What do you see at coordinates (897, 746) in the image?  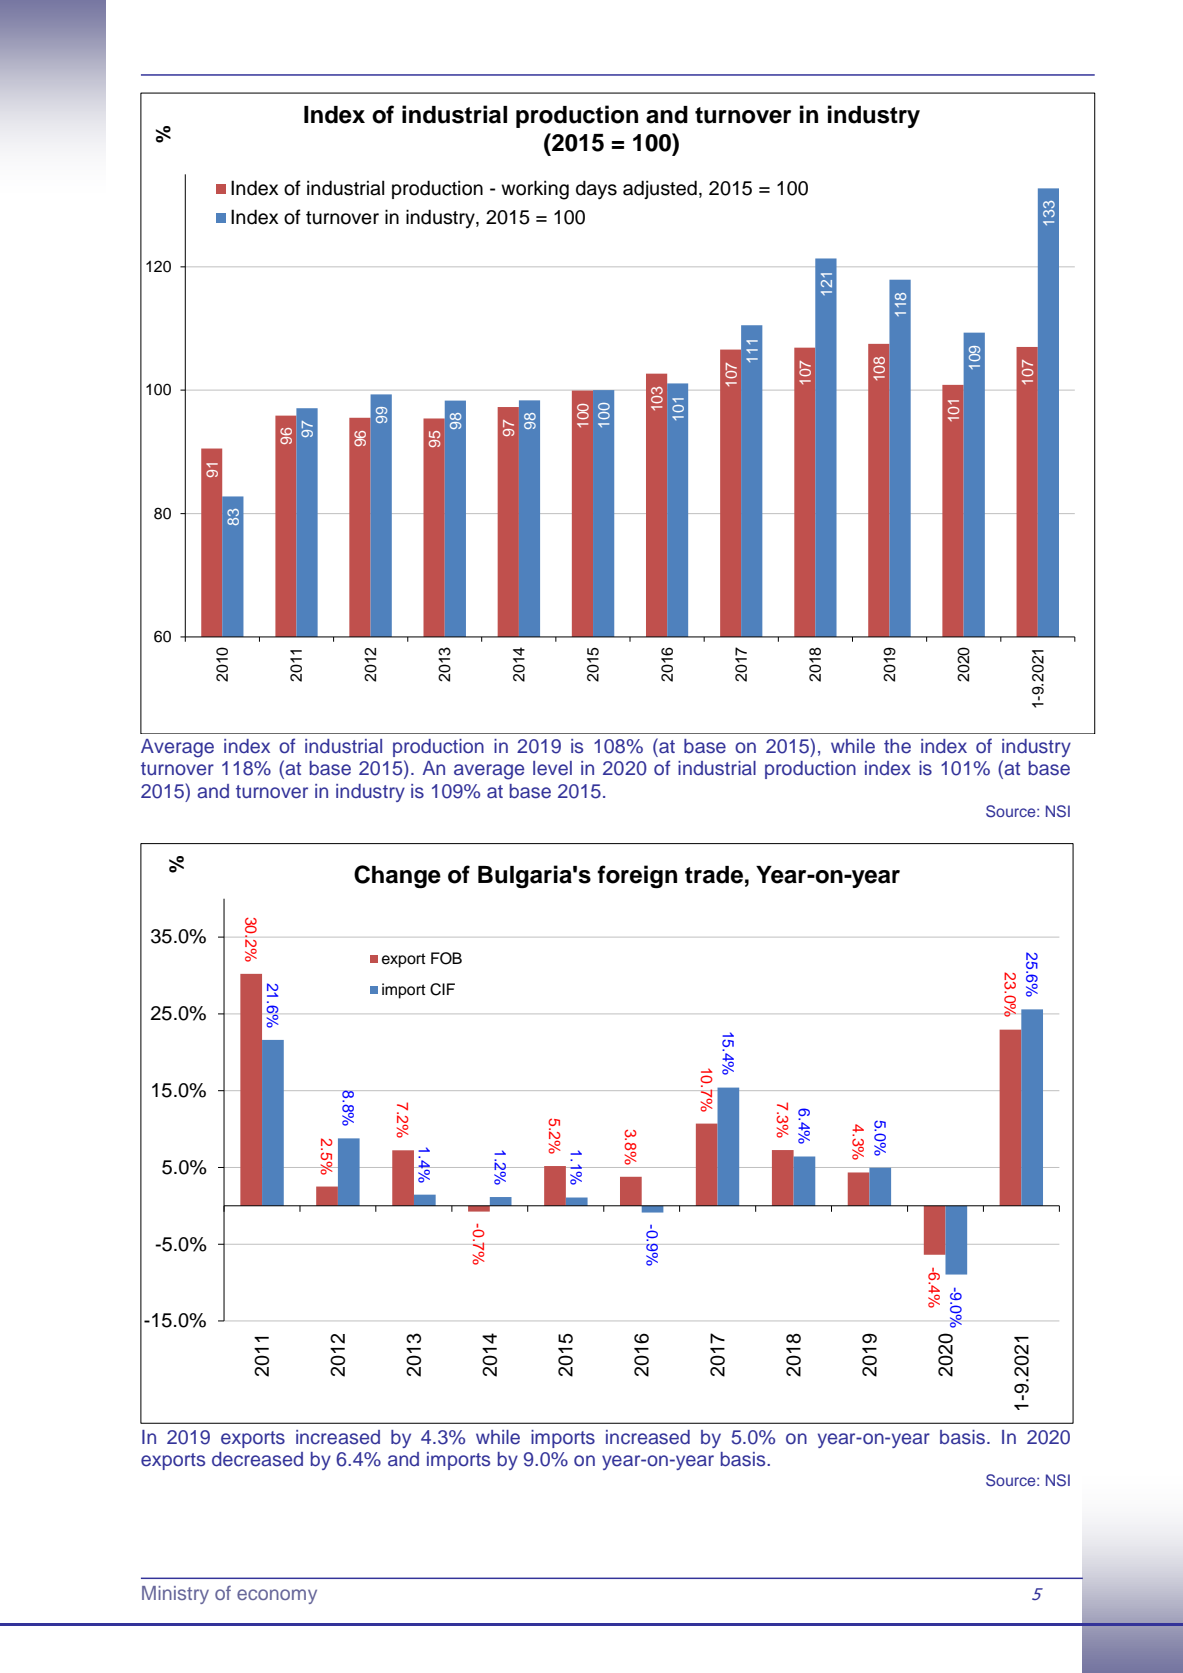 I see `the` at bounding box center [897, 746].
